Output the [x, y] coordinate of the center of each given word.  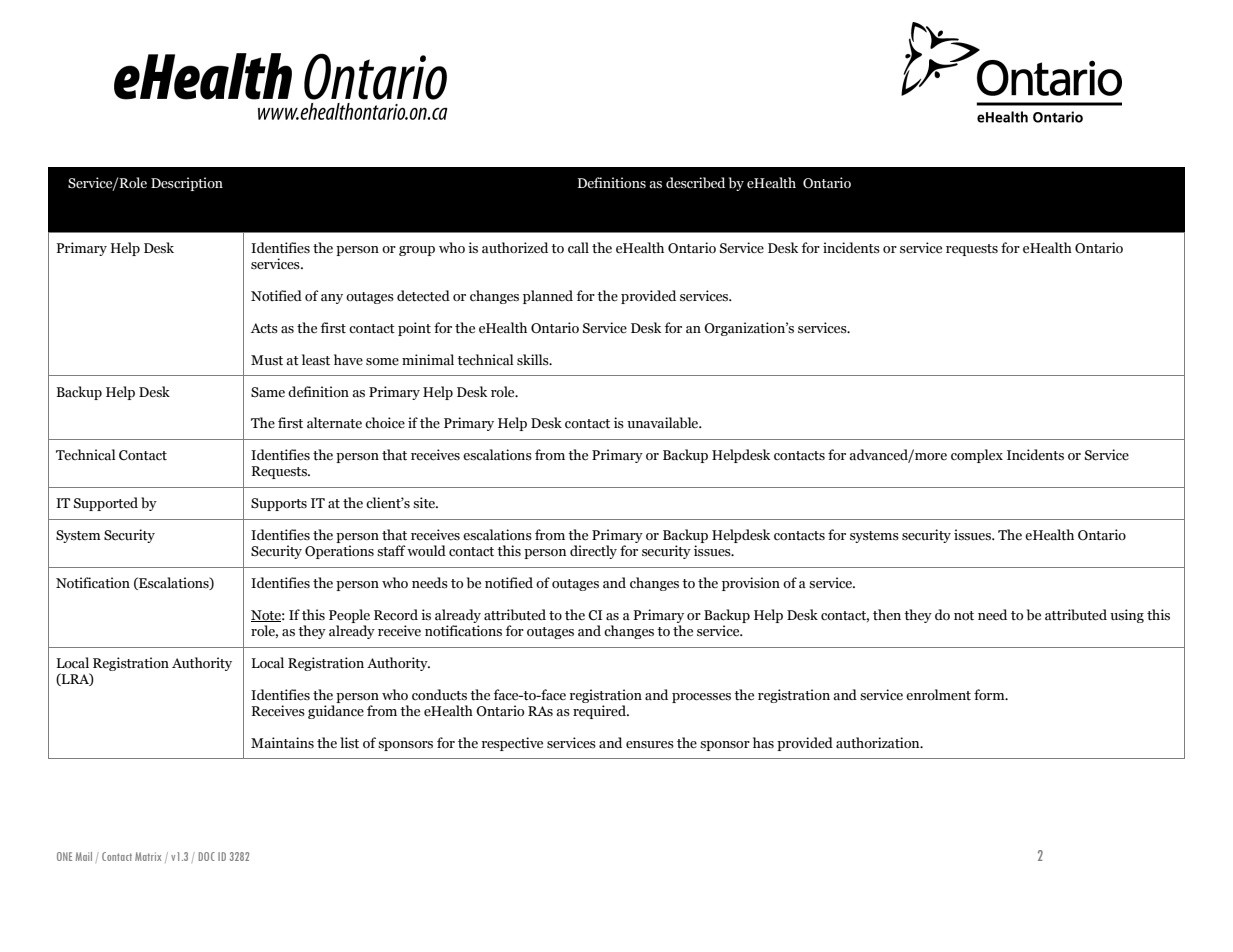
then [887, 614]
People [349, 617]
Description [187, 184]
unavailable [664, 423]
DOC [207, 856]
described [695, 183]
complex [977, 456]
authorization [879, 743]
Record [396, 615]
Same [268, 392]
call [578, 248]
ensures [650, 745]
